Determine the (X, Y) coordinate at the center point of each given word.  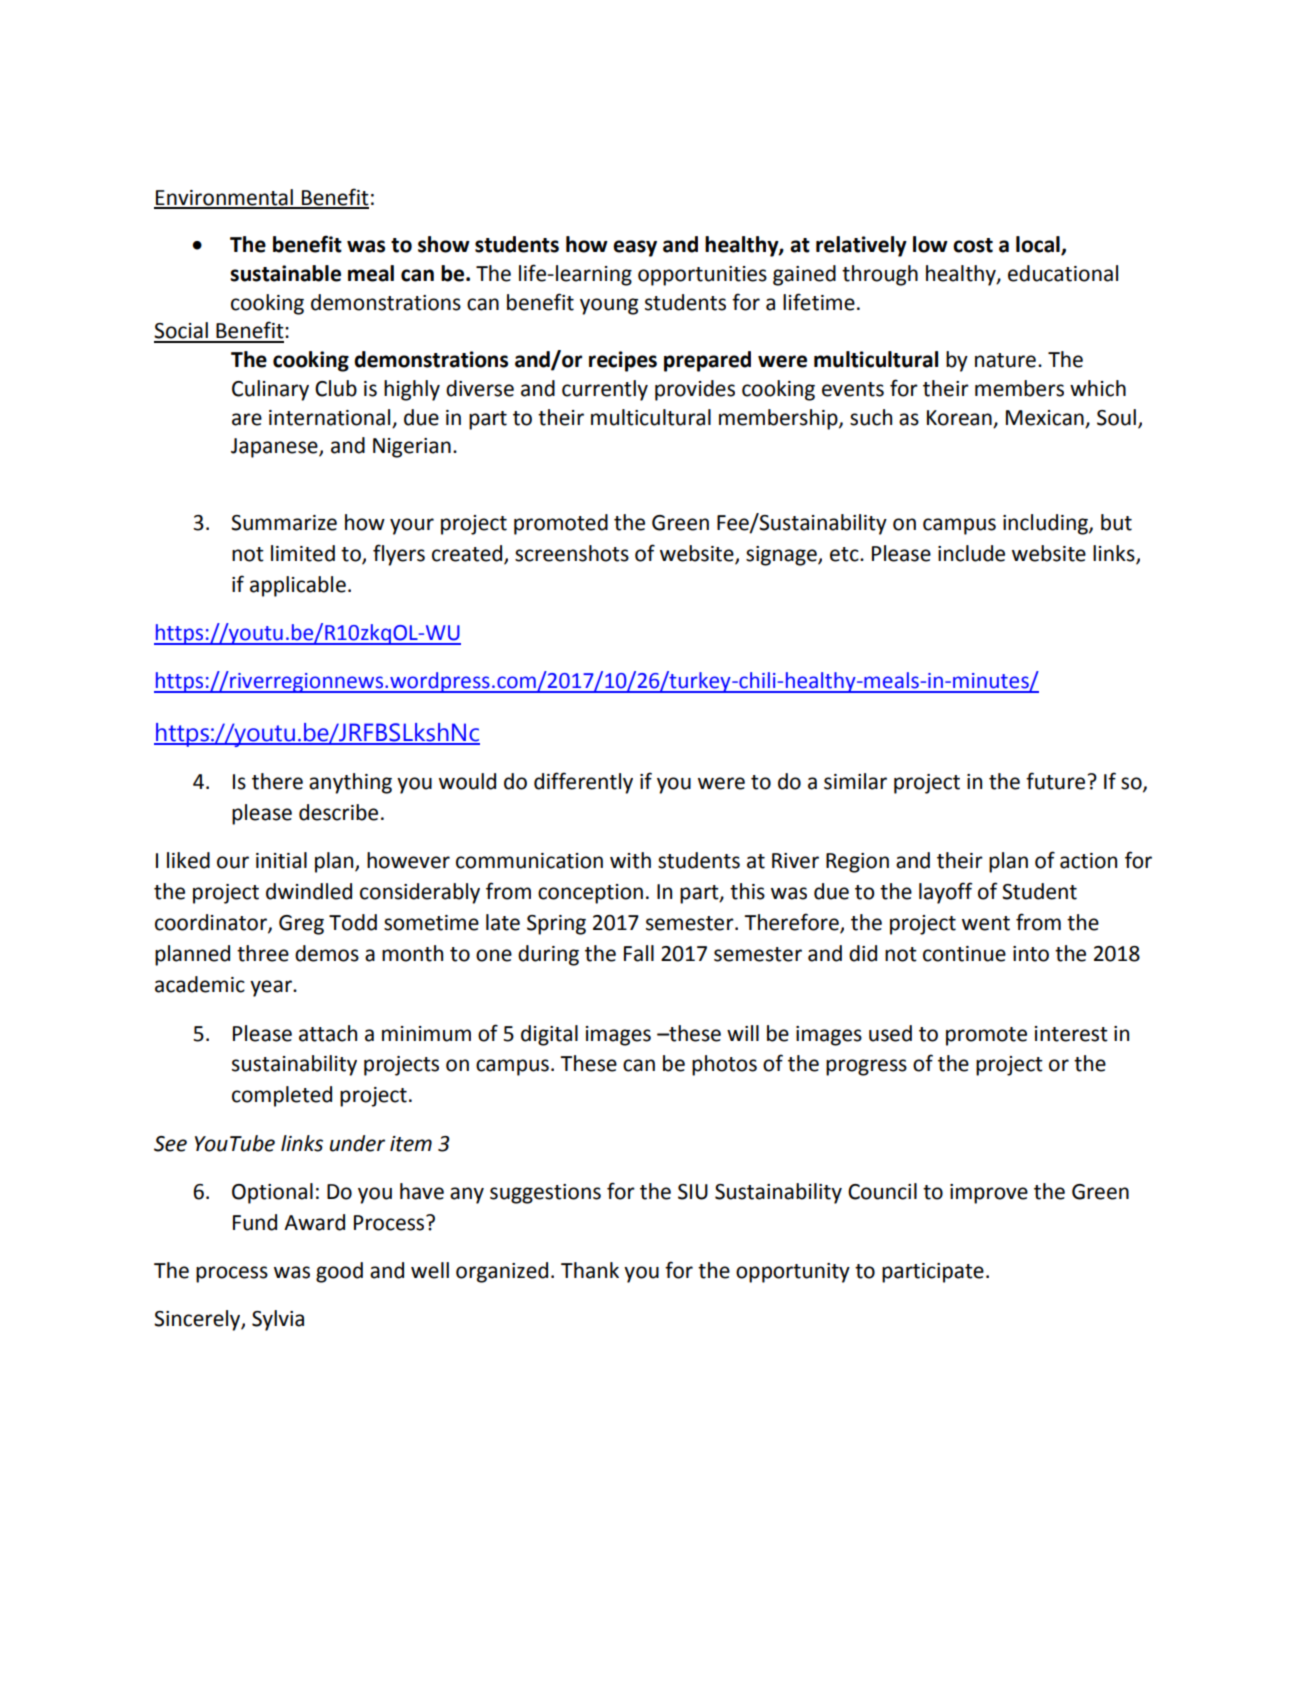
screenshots (572, 553)
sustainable (285, 273)
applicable (298, 586)
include (971, 553)
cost (973, 245)
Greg (301, 925)
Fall (639, 953)
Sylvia (278, 1320)
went (986, 923)
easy (635, 248)
